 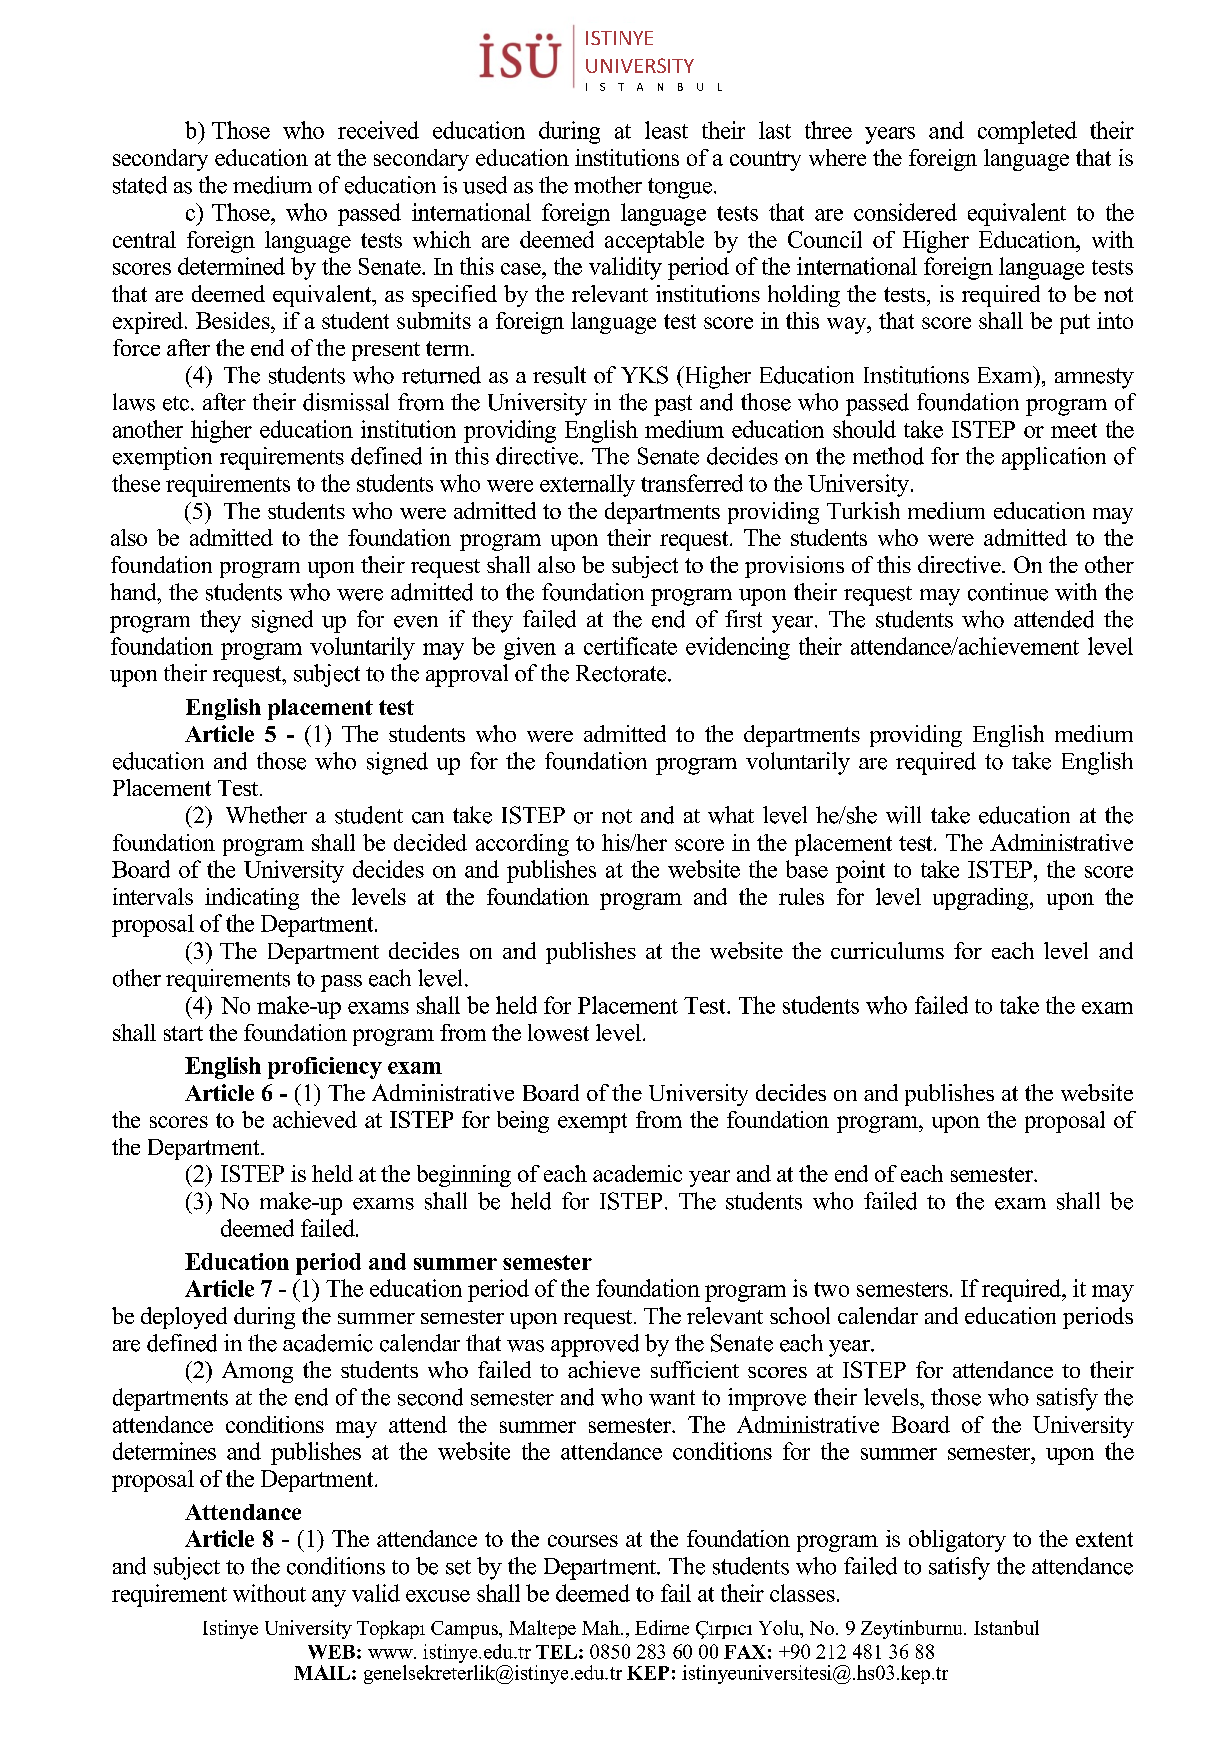 I want to click on any, so click(x=329, y=1598).
